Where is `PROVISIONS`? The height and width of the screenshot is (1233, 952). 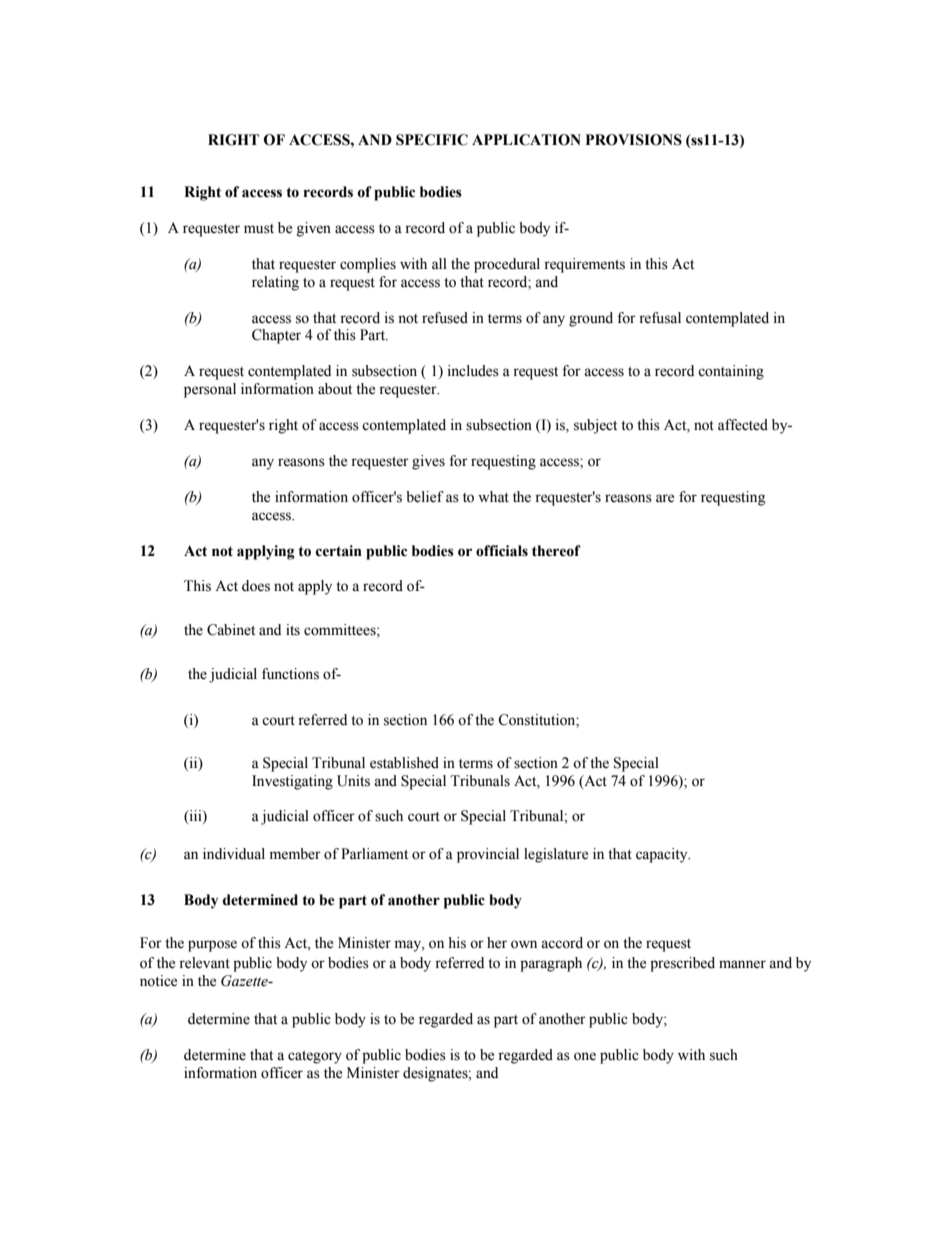
PROVISIONS is located at coordinates (634, 140).
